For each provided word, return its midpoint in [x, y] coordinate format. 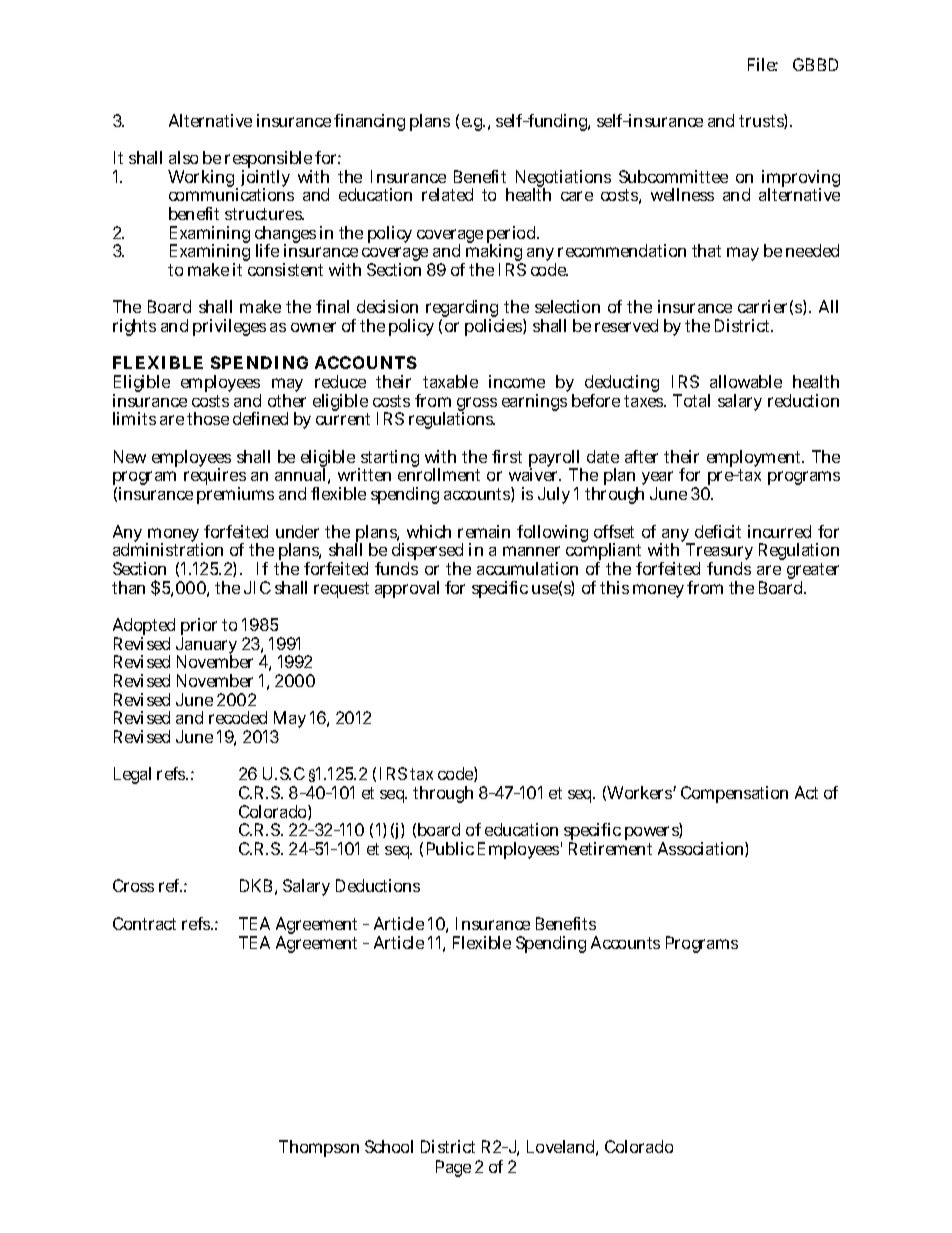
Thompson [319, 1148]
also [183, 157]
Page [453, 1168]
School [389, 1146]
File [763, 64]
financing [369, 122]
